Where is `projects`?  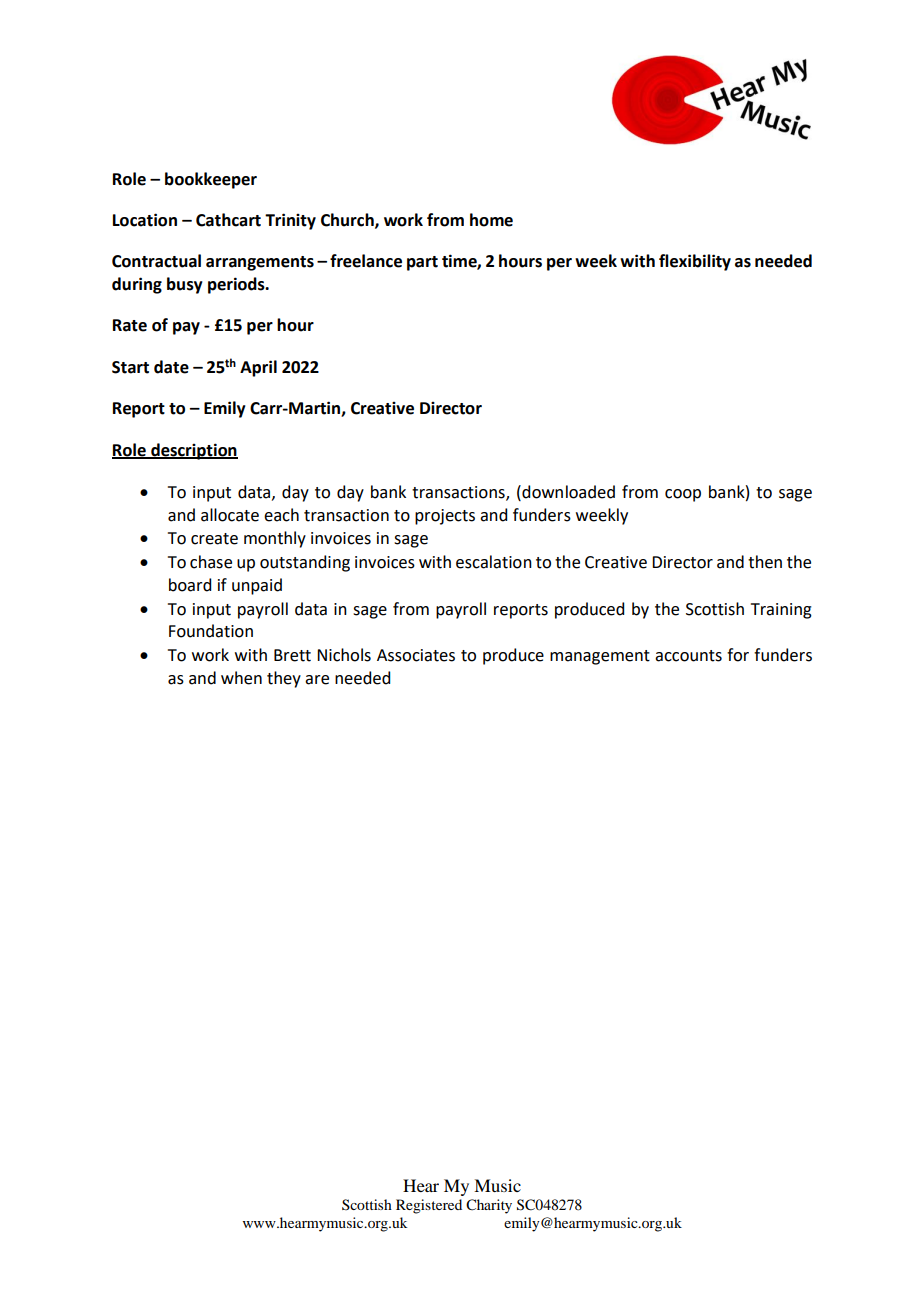
projects is located at coordinates (445, 517).
